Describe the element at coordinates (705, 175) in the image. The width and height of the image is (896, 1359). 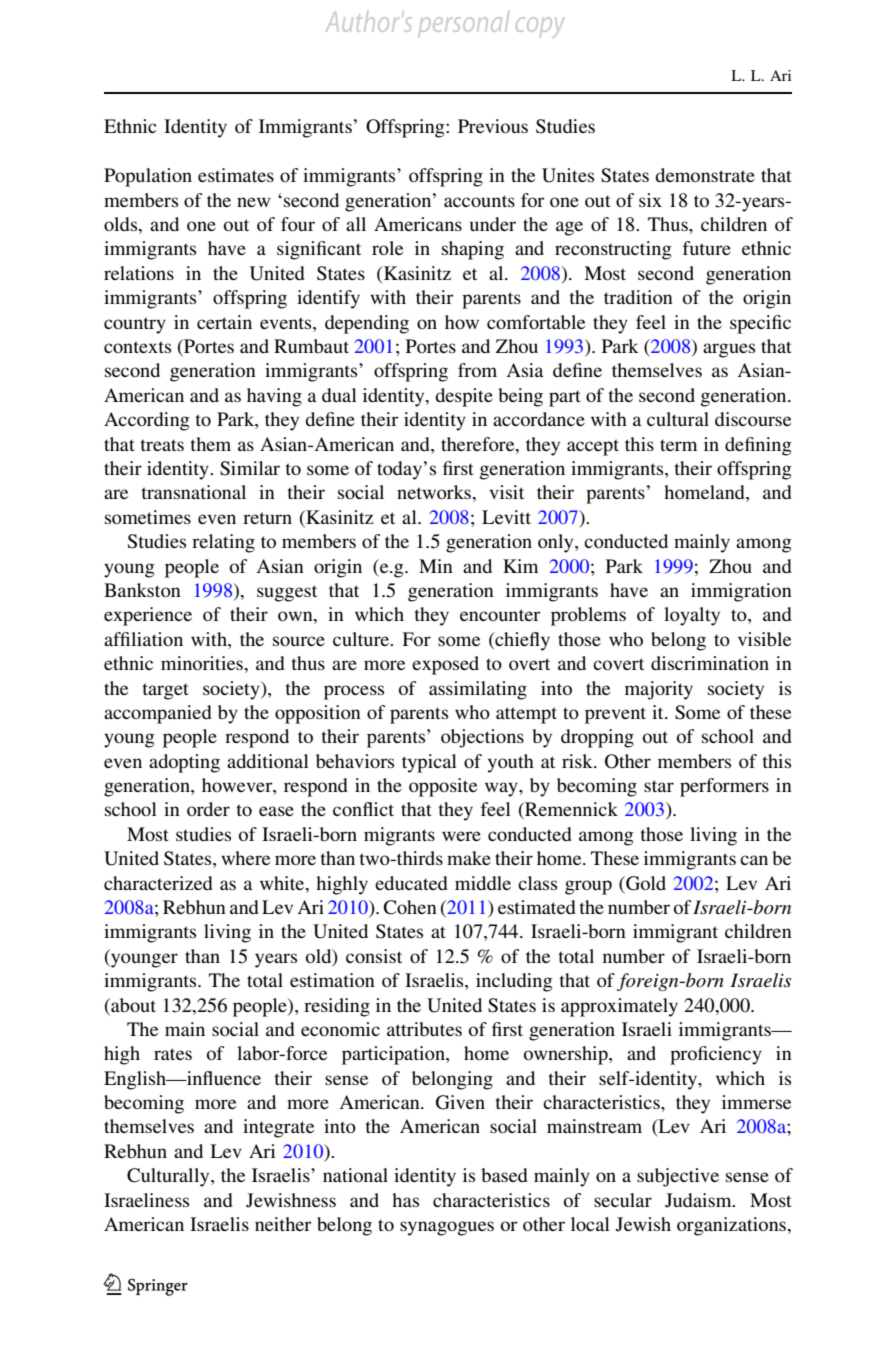
I see `demonstrate` at that location.
